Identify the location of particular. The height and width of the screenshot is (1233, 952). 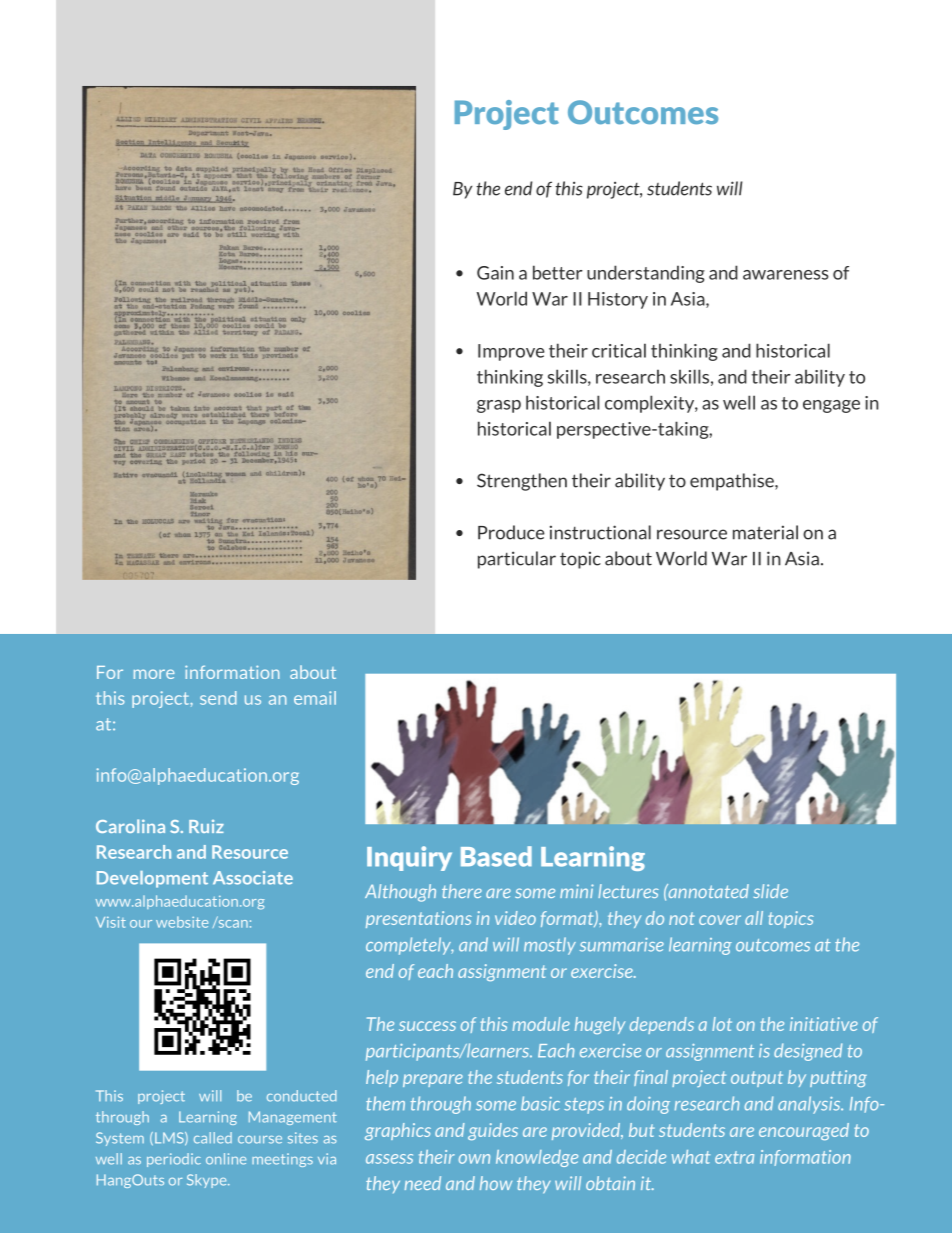
(517, 560).
